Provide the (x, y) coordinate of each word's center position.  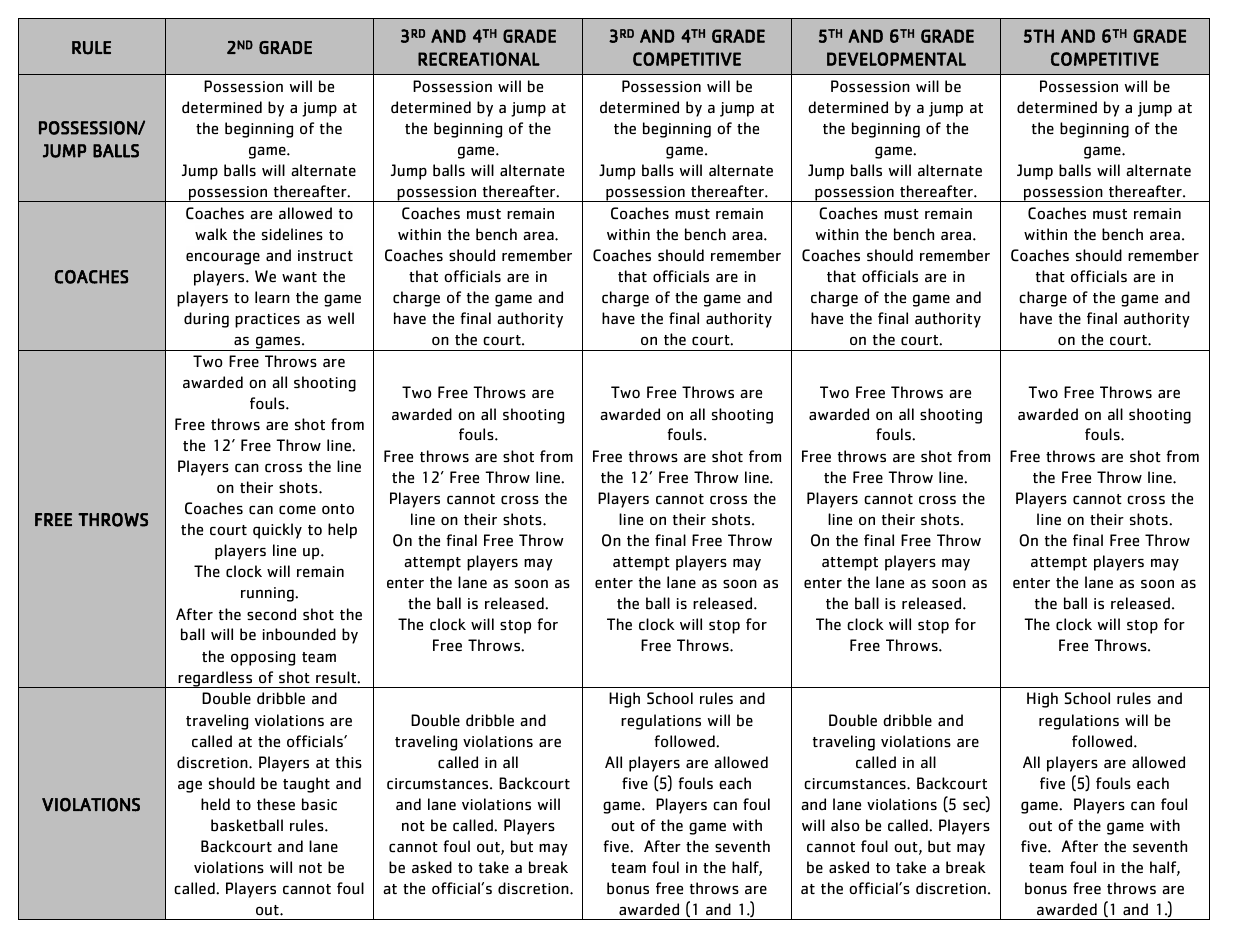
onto (338, 509)
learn (272, 297)
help (342, 531)
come (297, 510)
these (276, 804)
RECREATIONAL (479, 59)
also (845, 825)
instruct (325, 256)
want (299, 277)
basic (319, 804)
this (349, 762)
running (268, 594)
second (271, 614)
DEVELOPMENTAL (896, 59)
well (341, 318)
